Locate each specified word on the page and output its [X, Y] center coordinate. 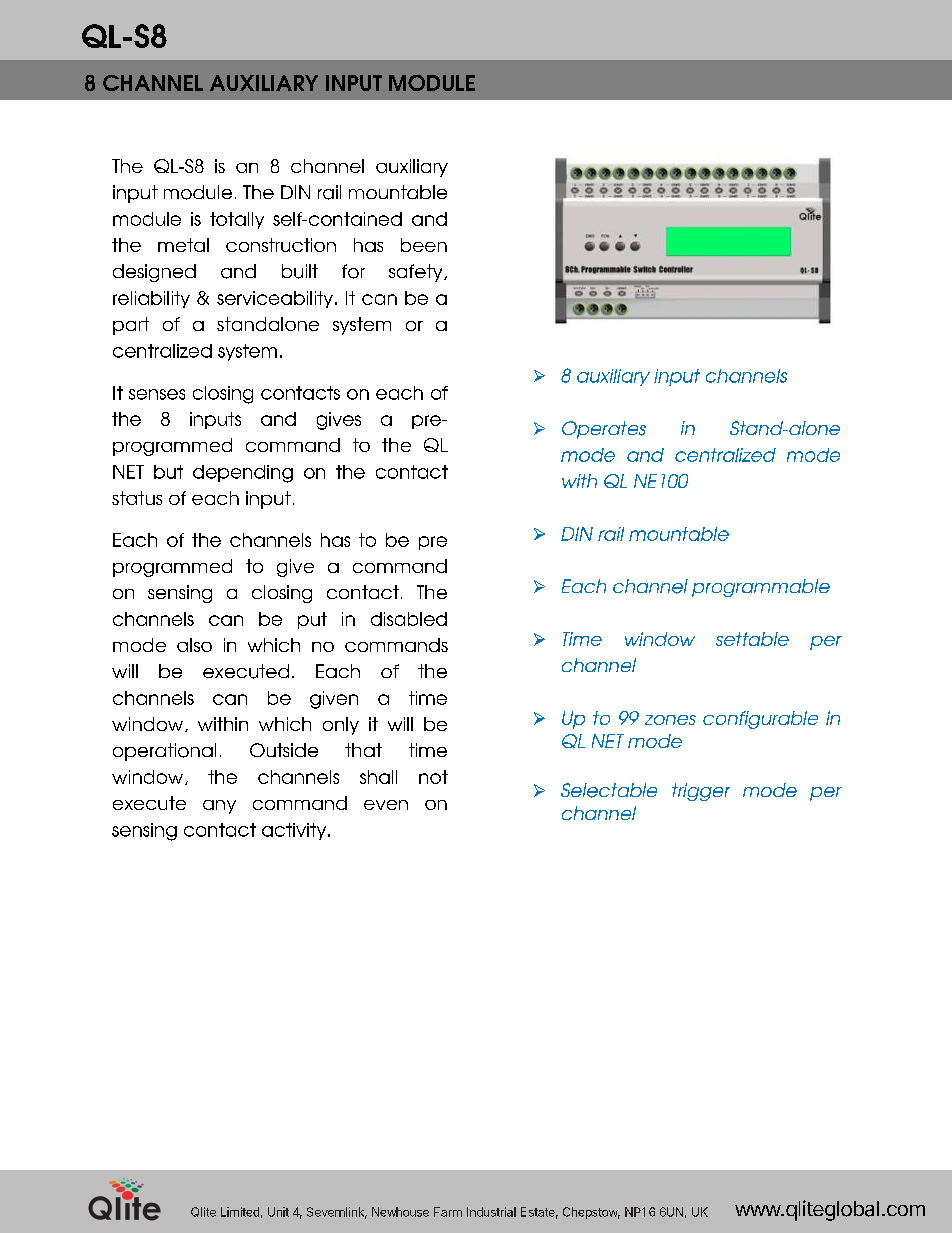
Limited [240, 1212]
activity [295, 831]
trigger [701, 792]
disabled [409, 619]
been [424, 245]
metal [183, 245]
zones [670, 720]
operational [164, 752]
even [386, 805]
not [433, 777]
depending [243, 474]
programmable [761, 588]
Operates [604, 430]
